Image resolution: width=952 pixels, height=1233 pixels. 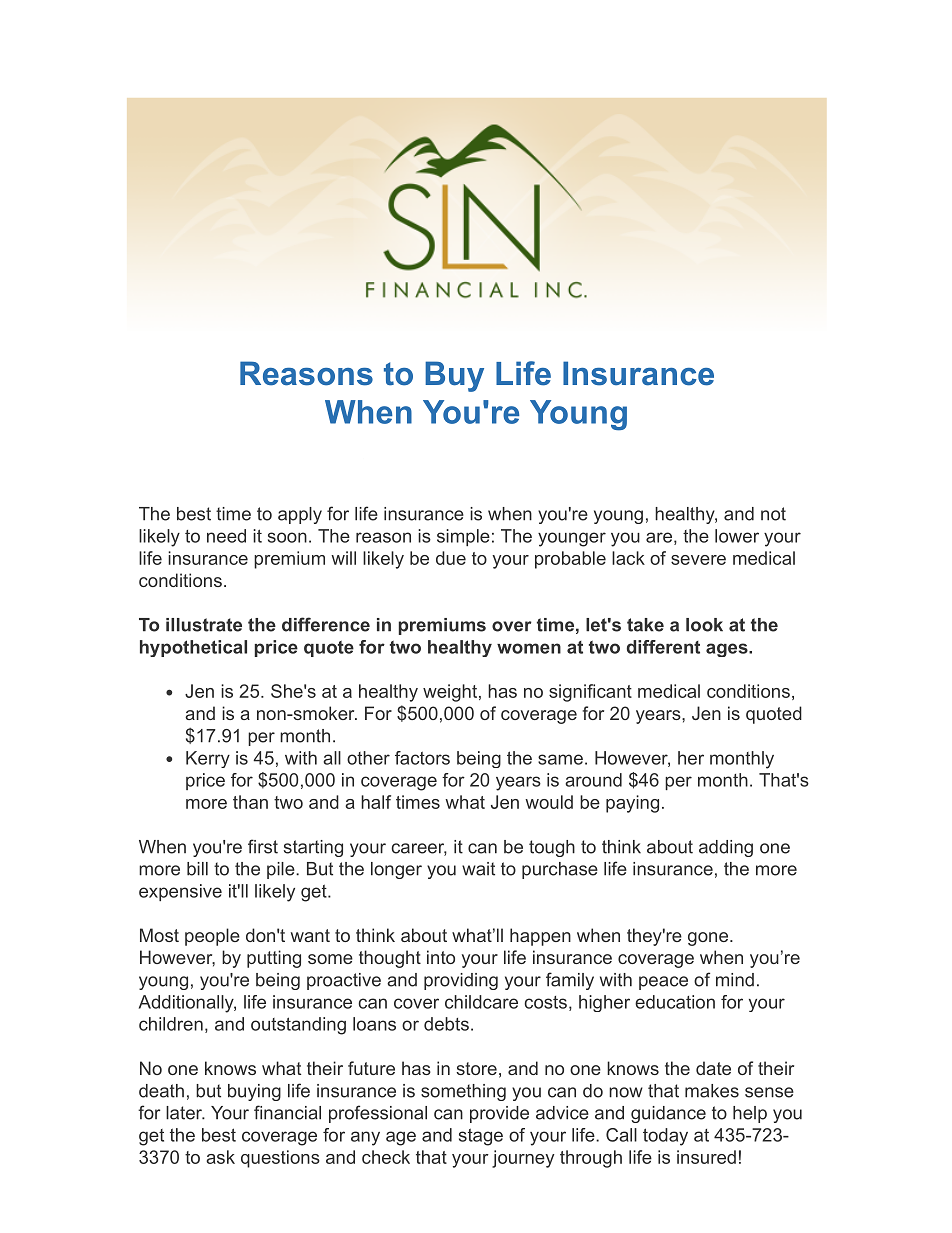 I want to click on ask, so click(x=220, y=1157).
